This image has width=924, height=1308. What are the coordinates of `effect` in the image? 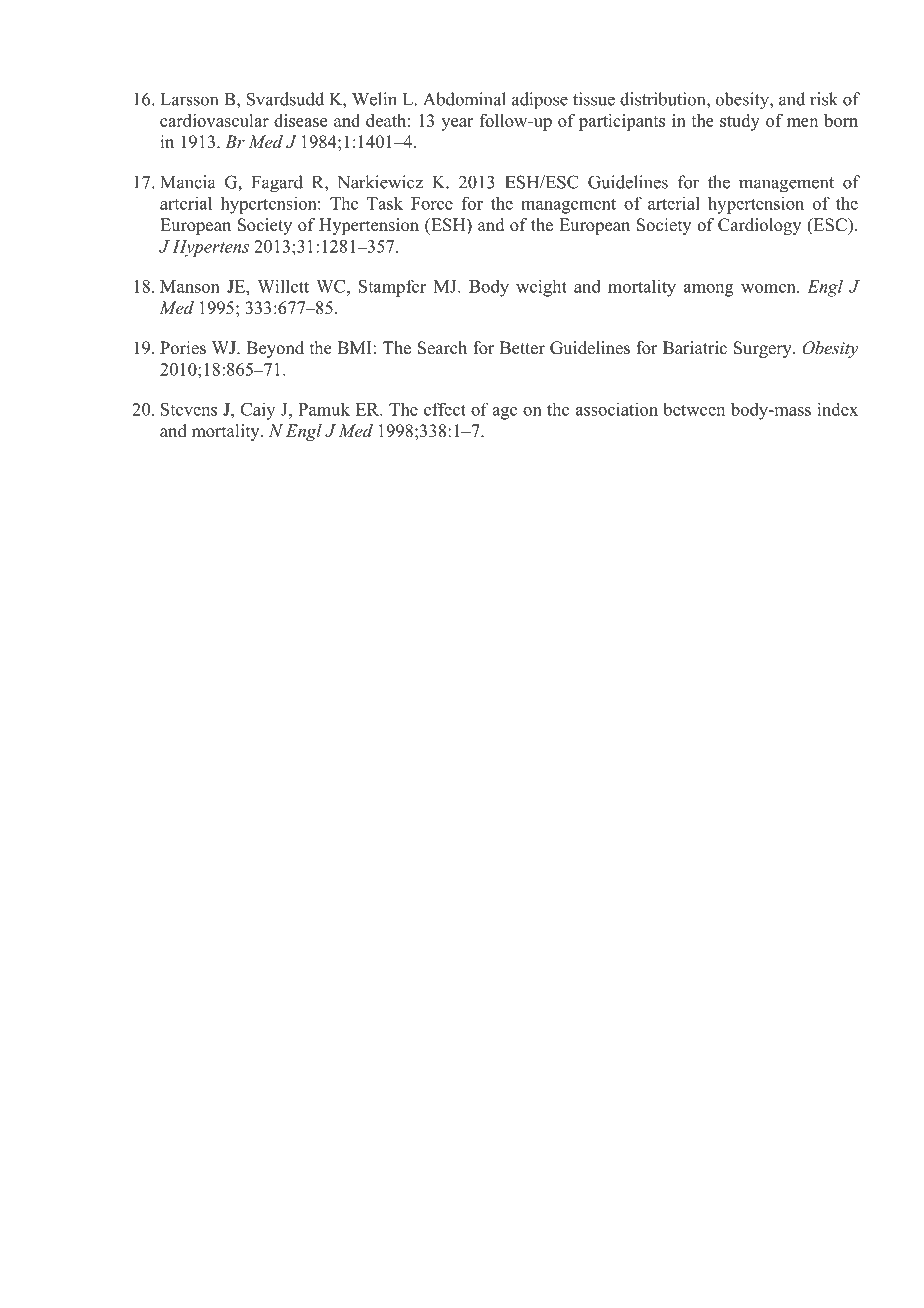 It's located at (445, 409).
